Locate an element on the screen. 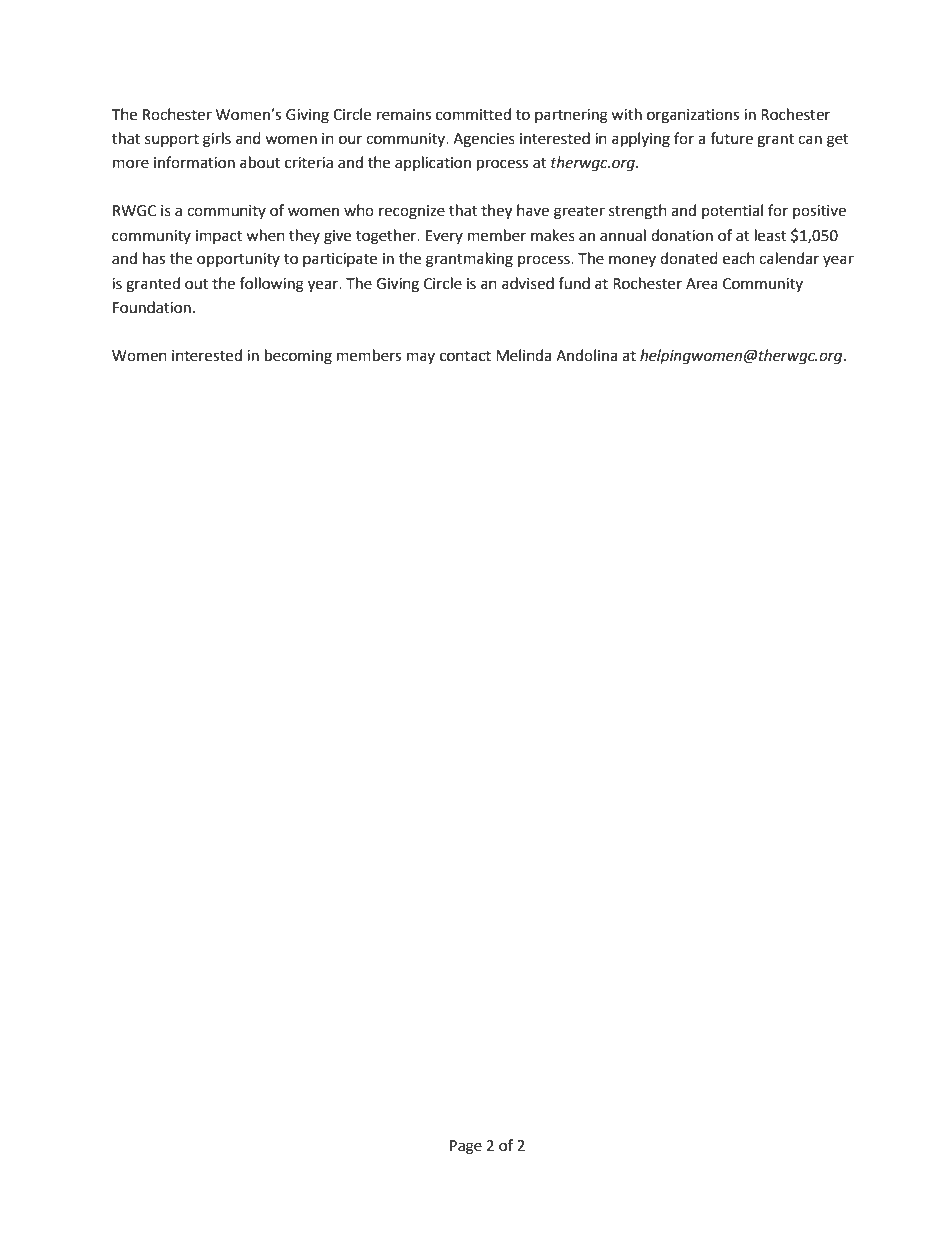 The height and width of the screenshot is (1233, 952). Agencies is located at coordinates (484, 140).
